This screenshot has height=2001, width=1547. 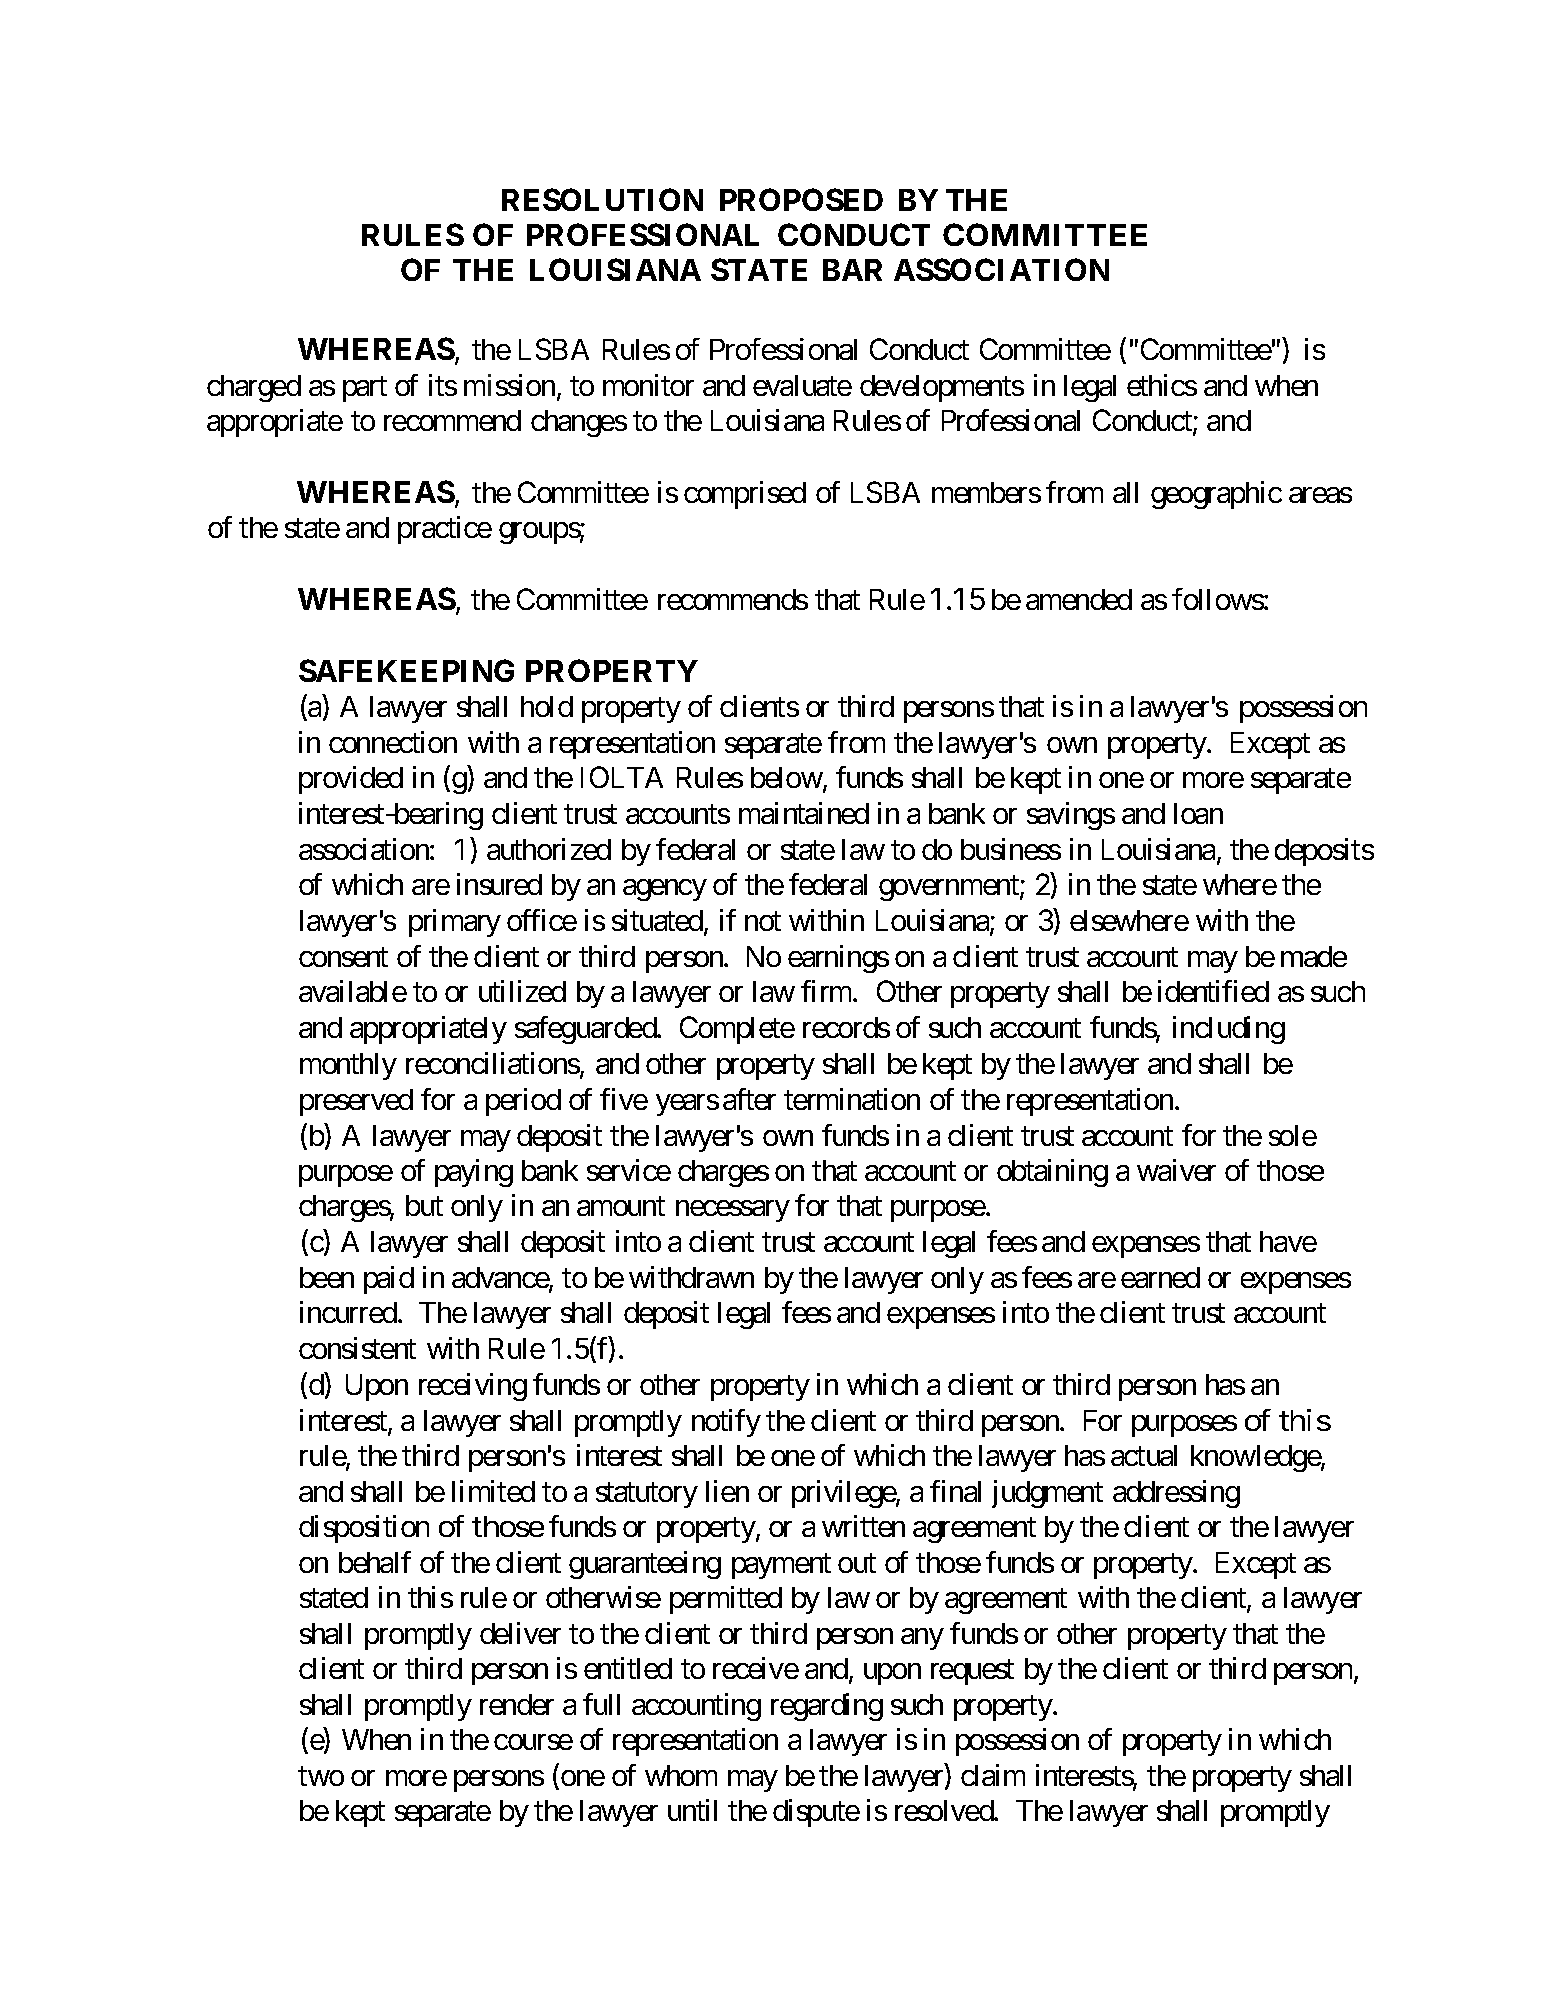 I want to click on BAR, so click(x=852, y=270).
